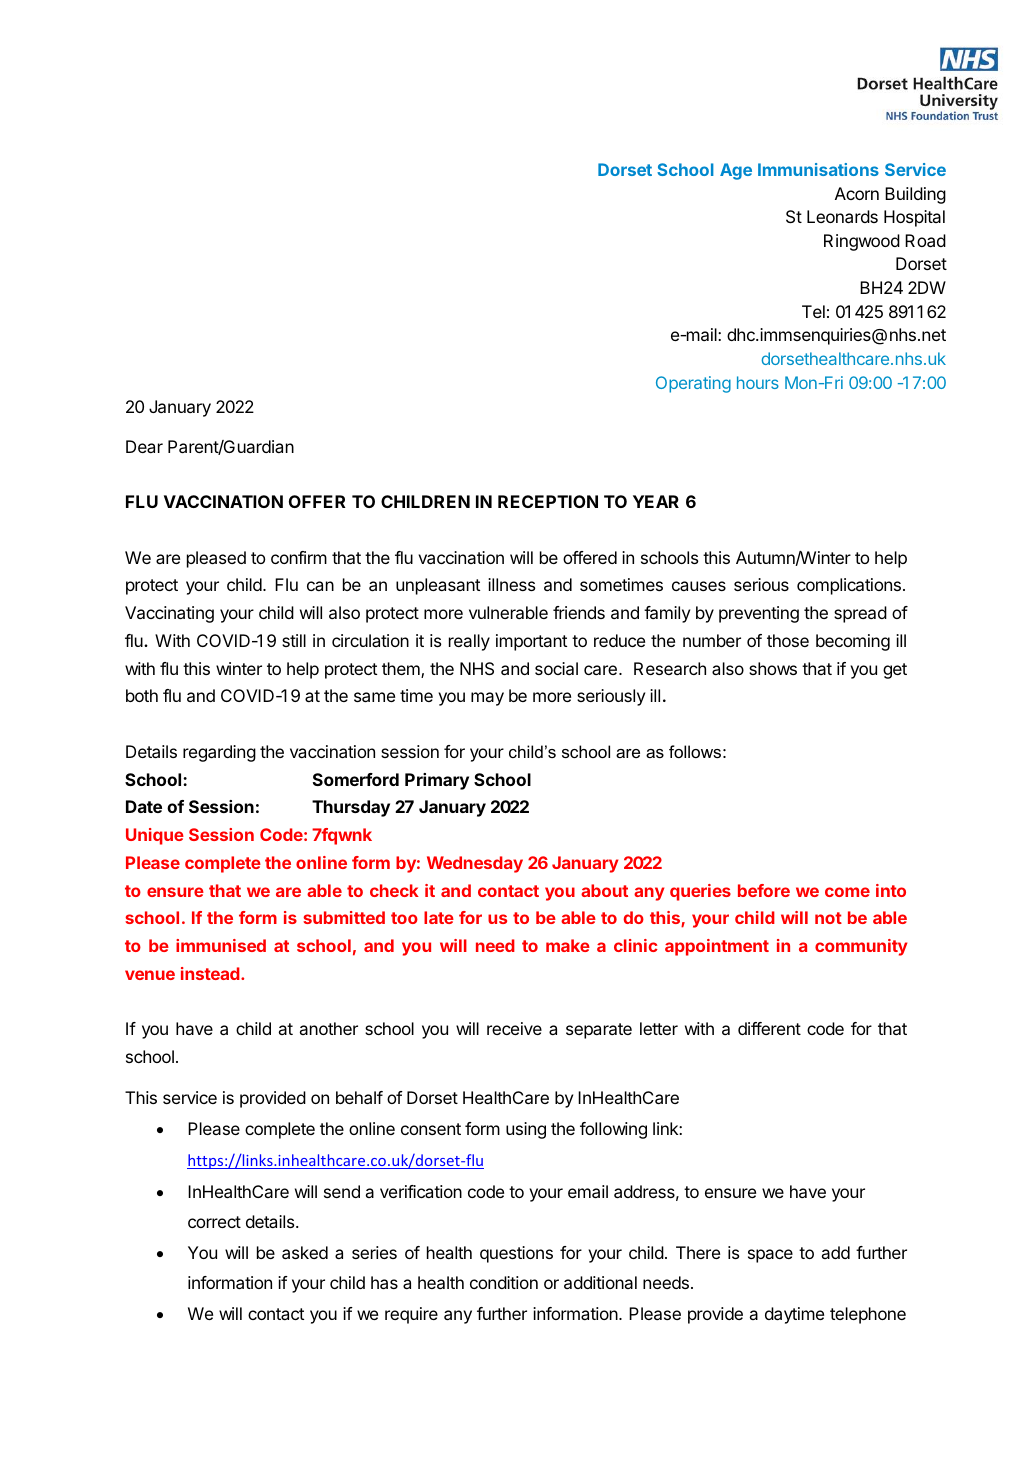 This image has height=1459, width=1032. What do you see at coordinates (144, 446) in the image?
I see `Dear` at bounding box center [144, 446].
